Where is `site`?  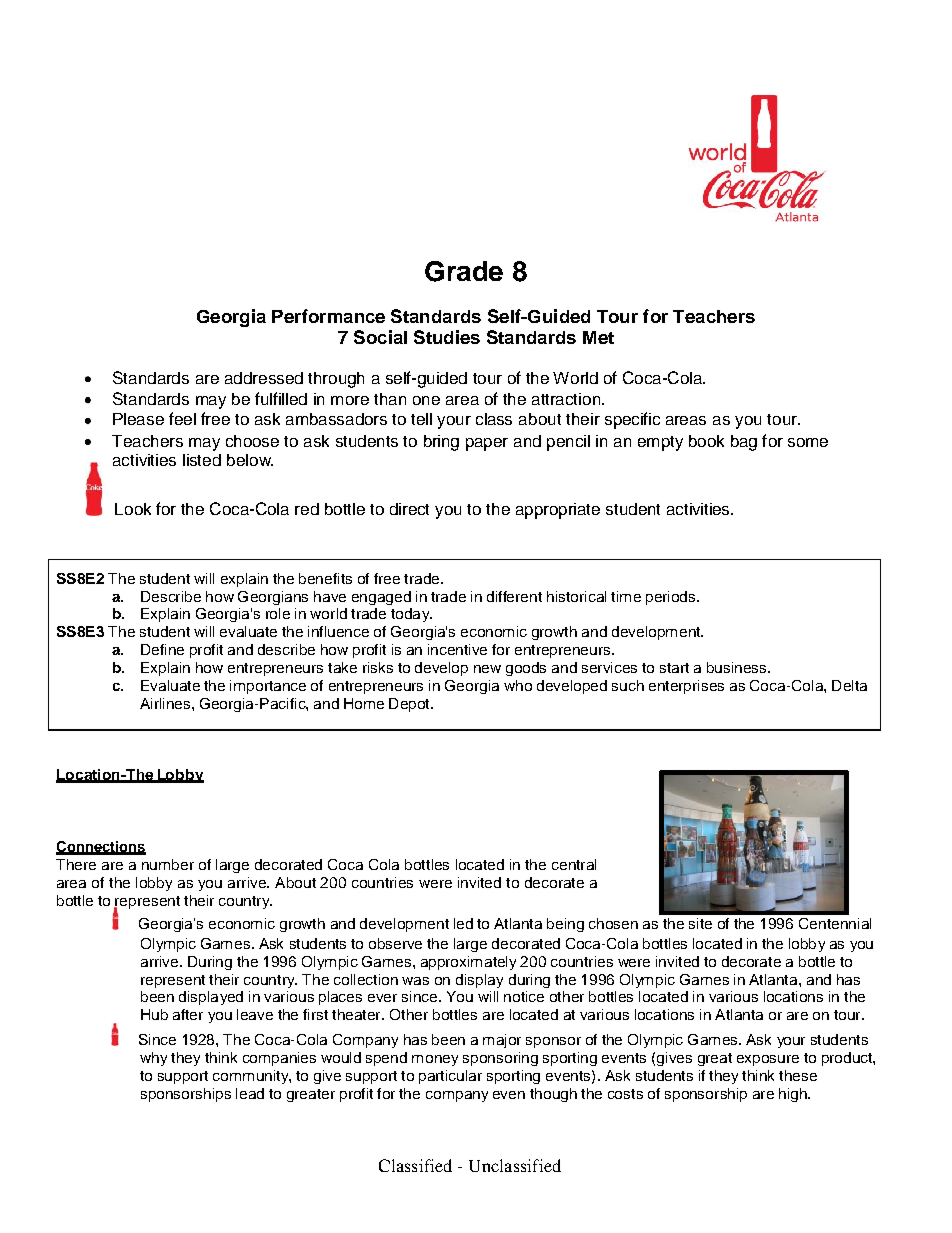 site is located at coordinates (700, 923).
